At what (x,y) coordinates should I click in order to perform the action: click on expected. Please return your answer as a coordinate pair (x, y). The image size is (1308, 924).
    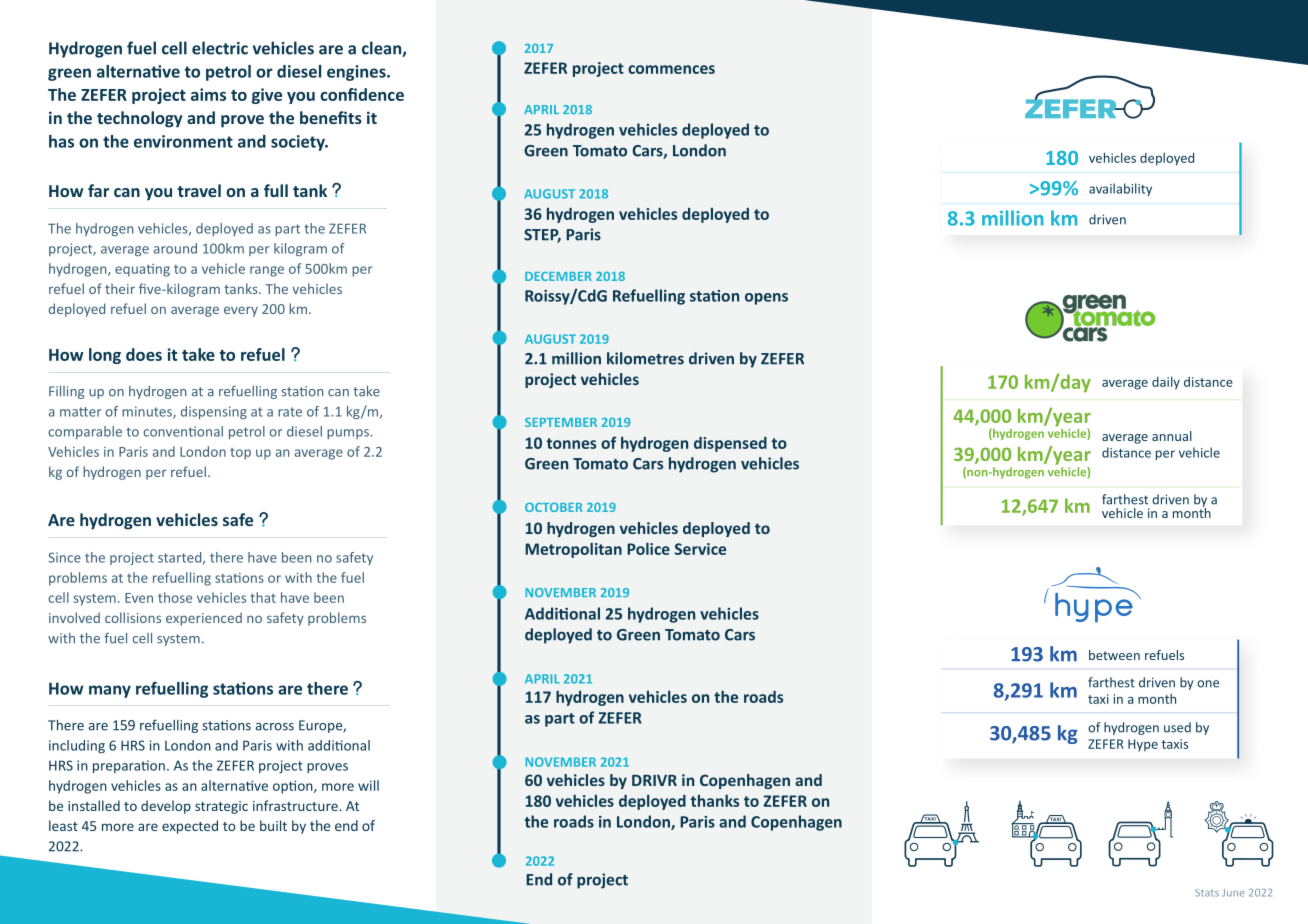
    Looking at the image, I should click on (190, 827).
